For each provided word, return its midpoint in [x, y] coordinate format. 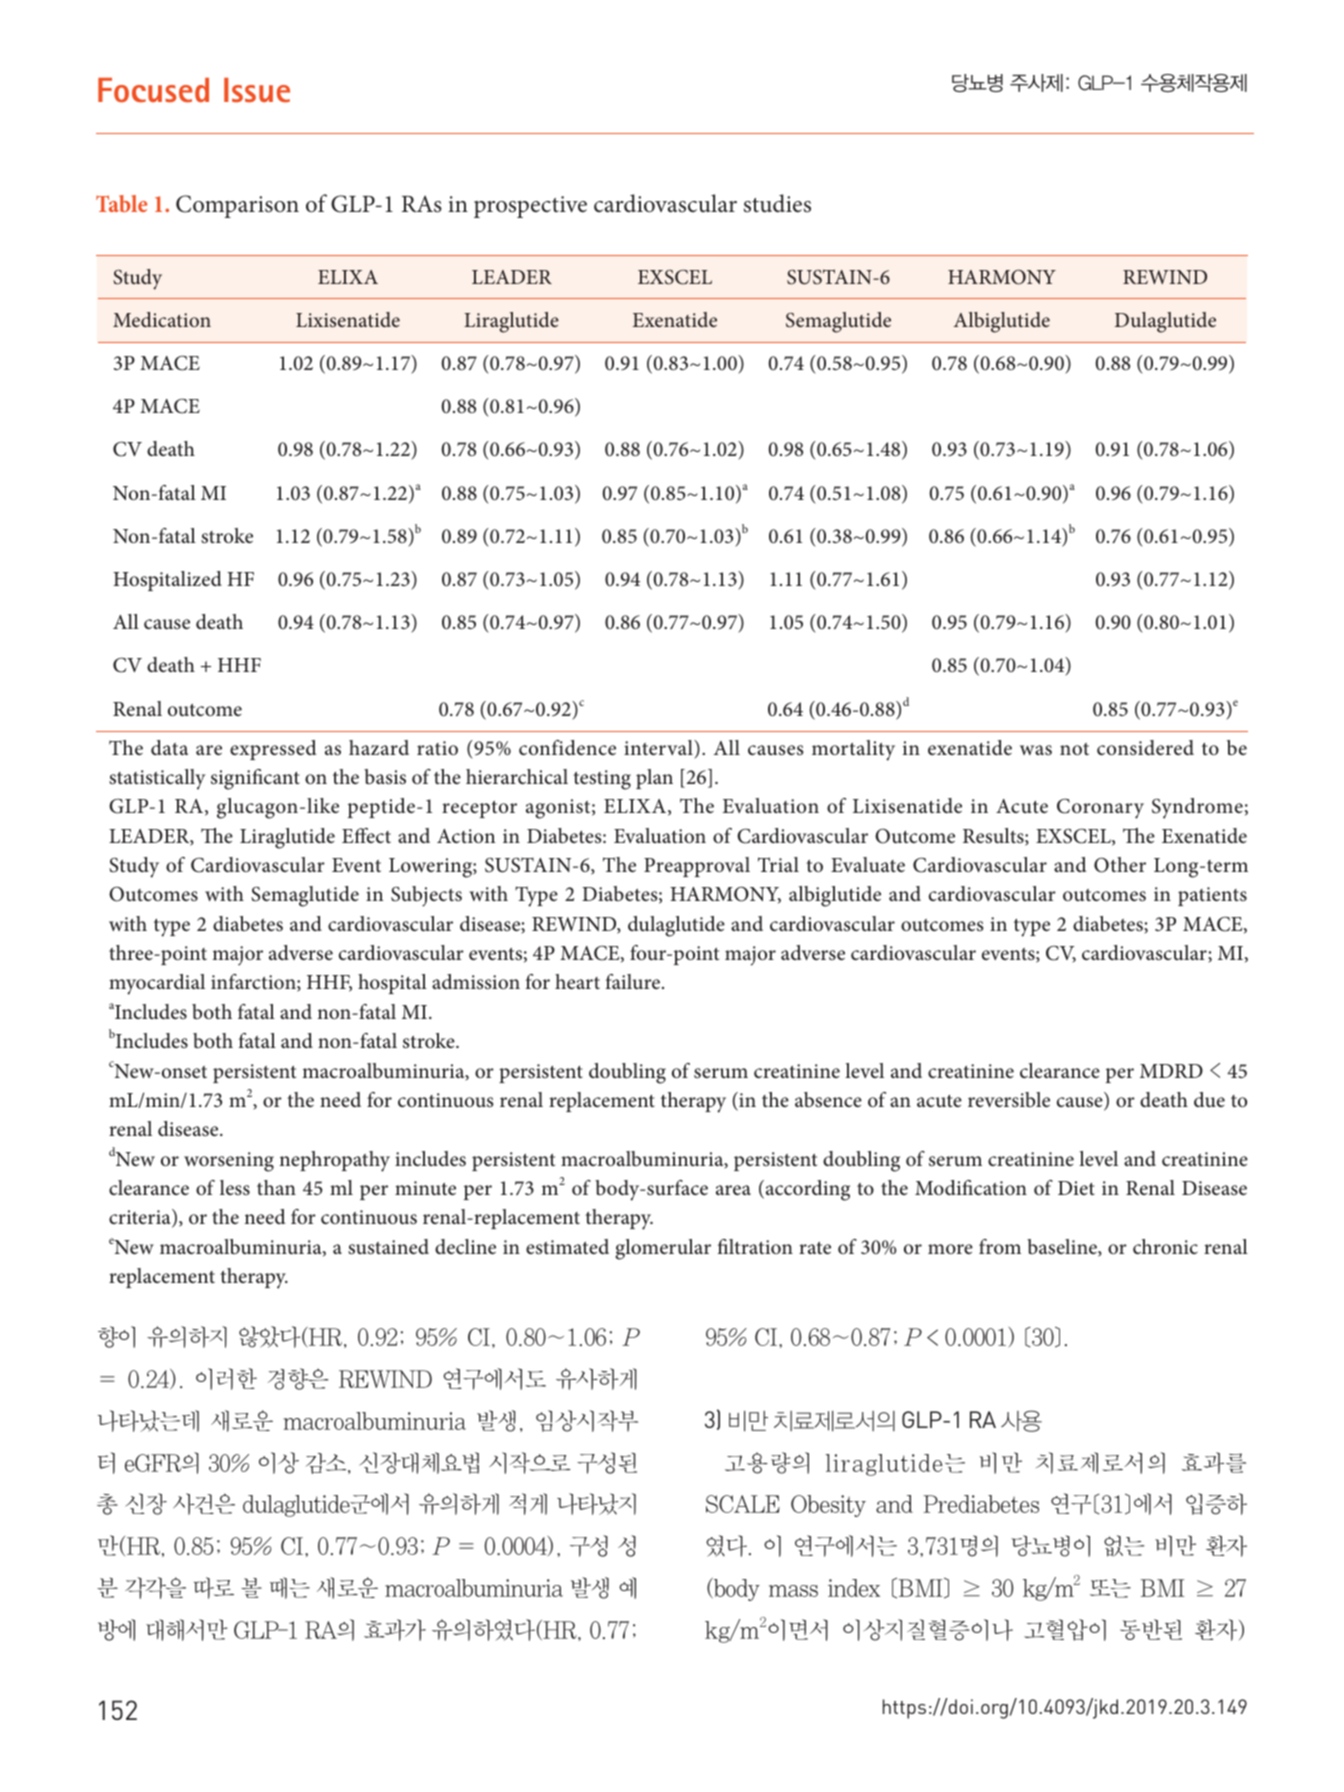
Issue [257, 90]
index [854, 1588]
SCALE [743, 1504]
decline [465, 1246]
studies [777, 203]
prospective [530, 207]
